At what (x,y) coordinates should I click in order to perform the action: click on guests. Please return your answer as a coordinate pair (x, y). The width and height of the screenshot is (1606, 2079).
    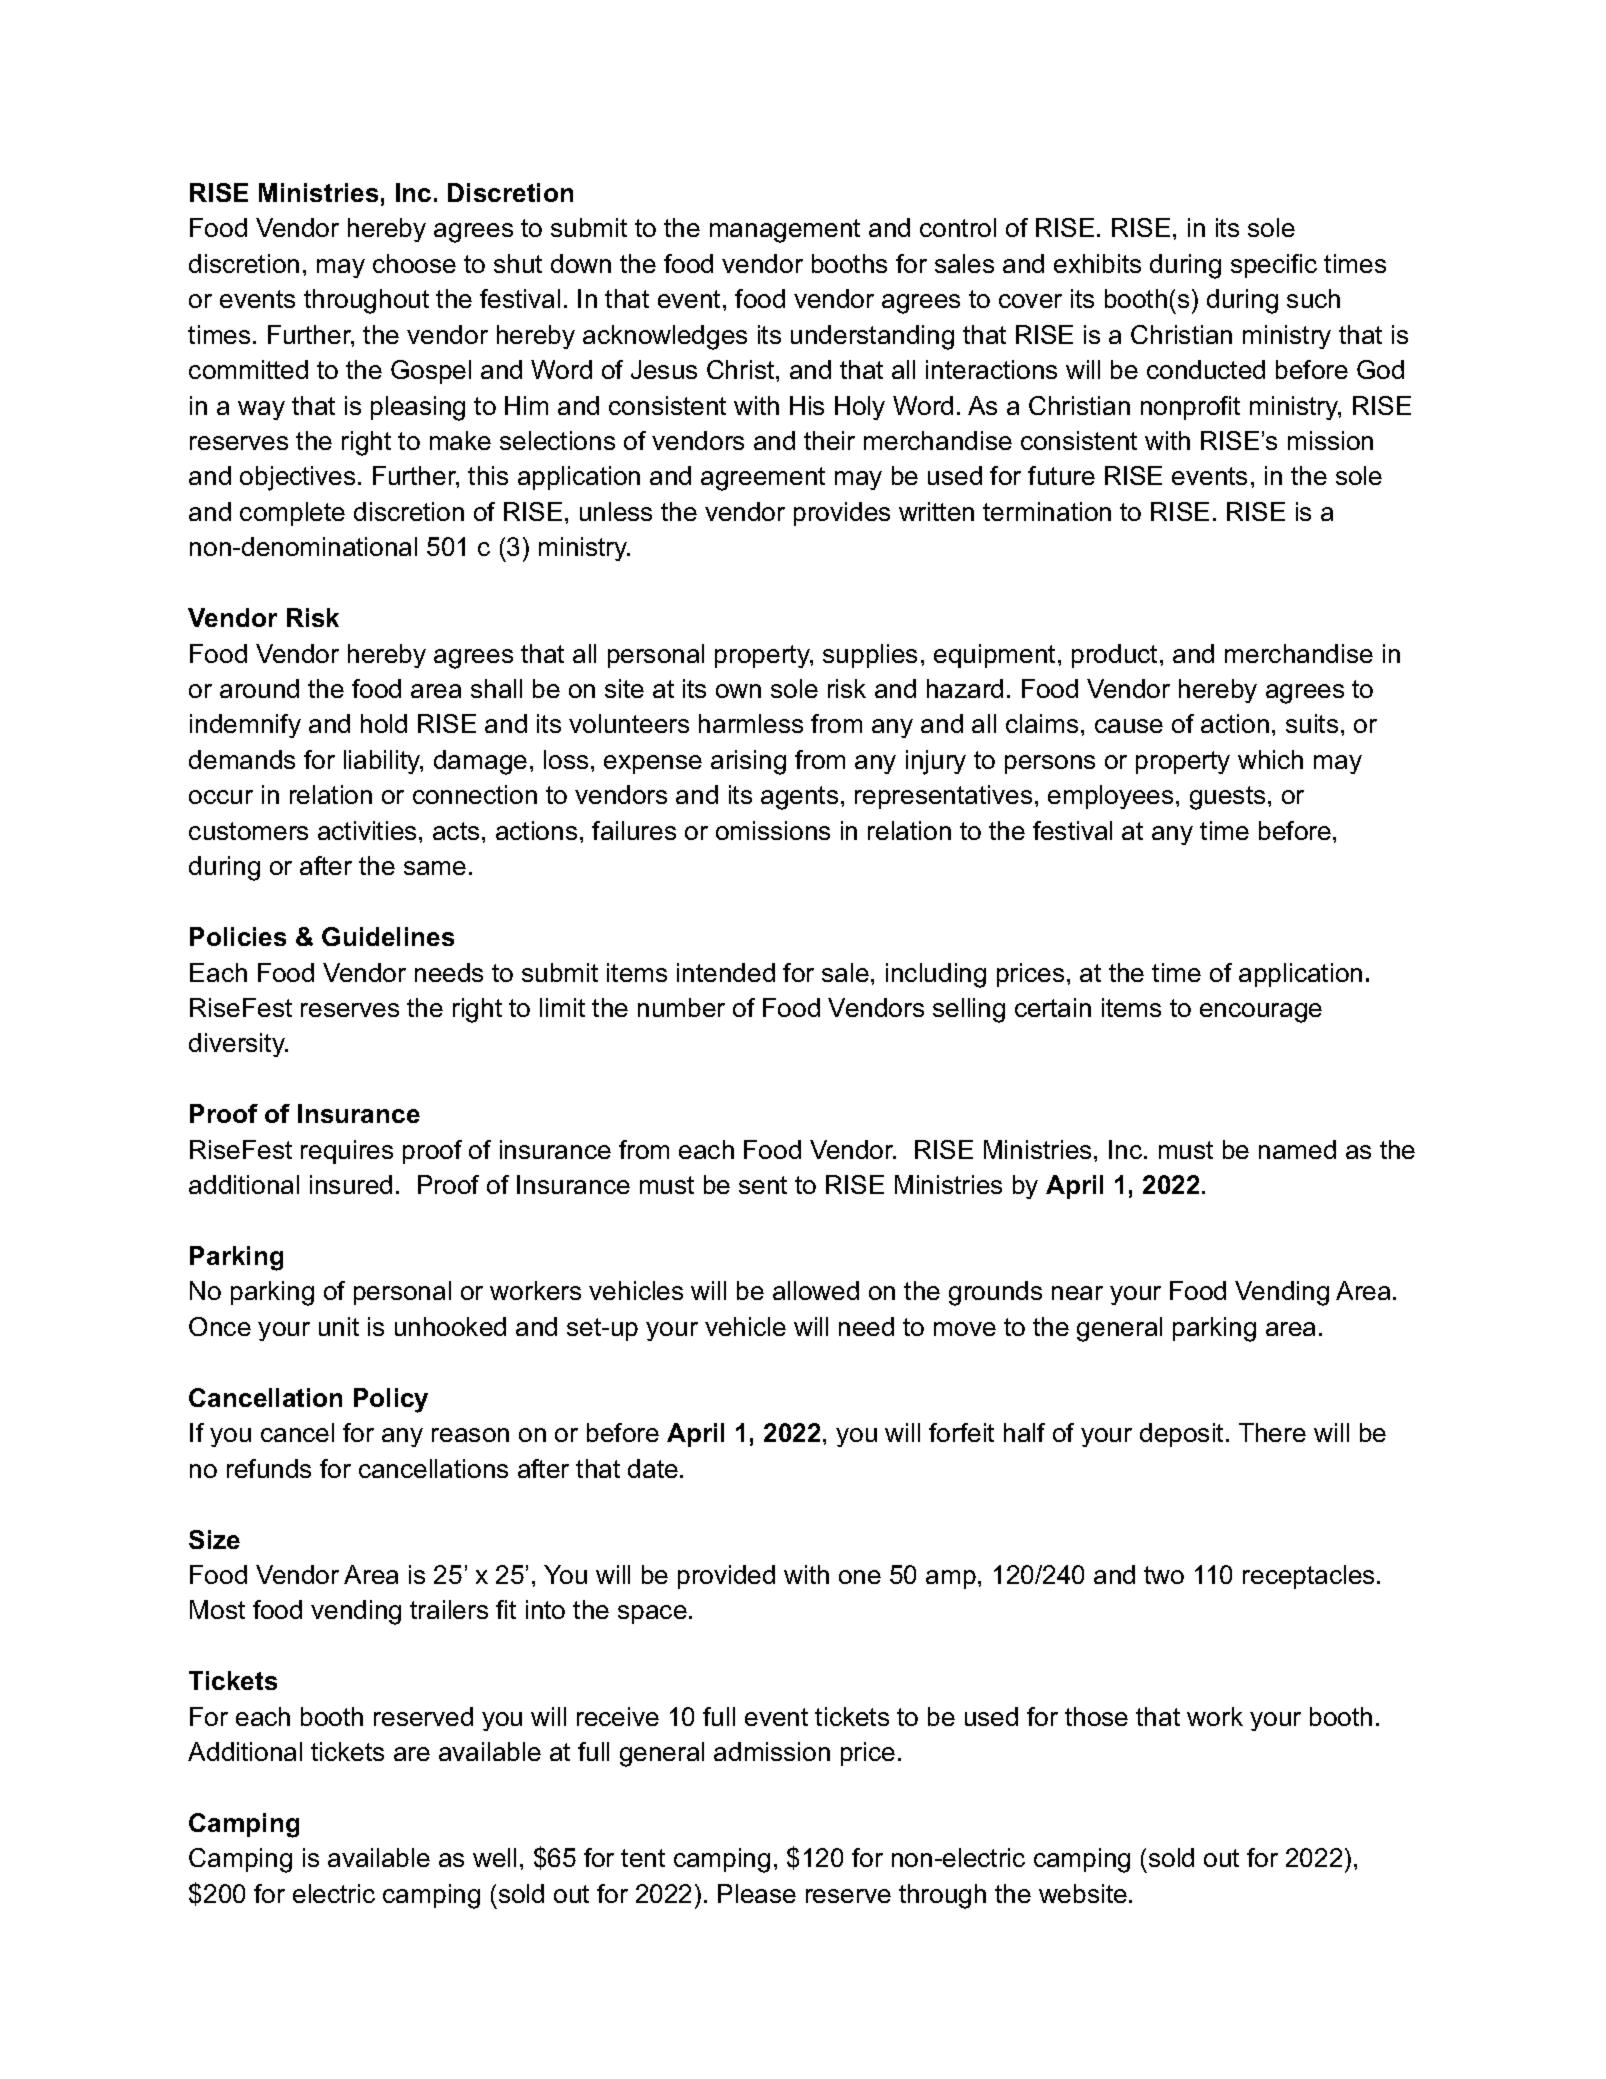
    Looking at the image, I should click on (1227, 798).
